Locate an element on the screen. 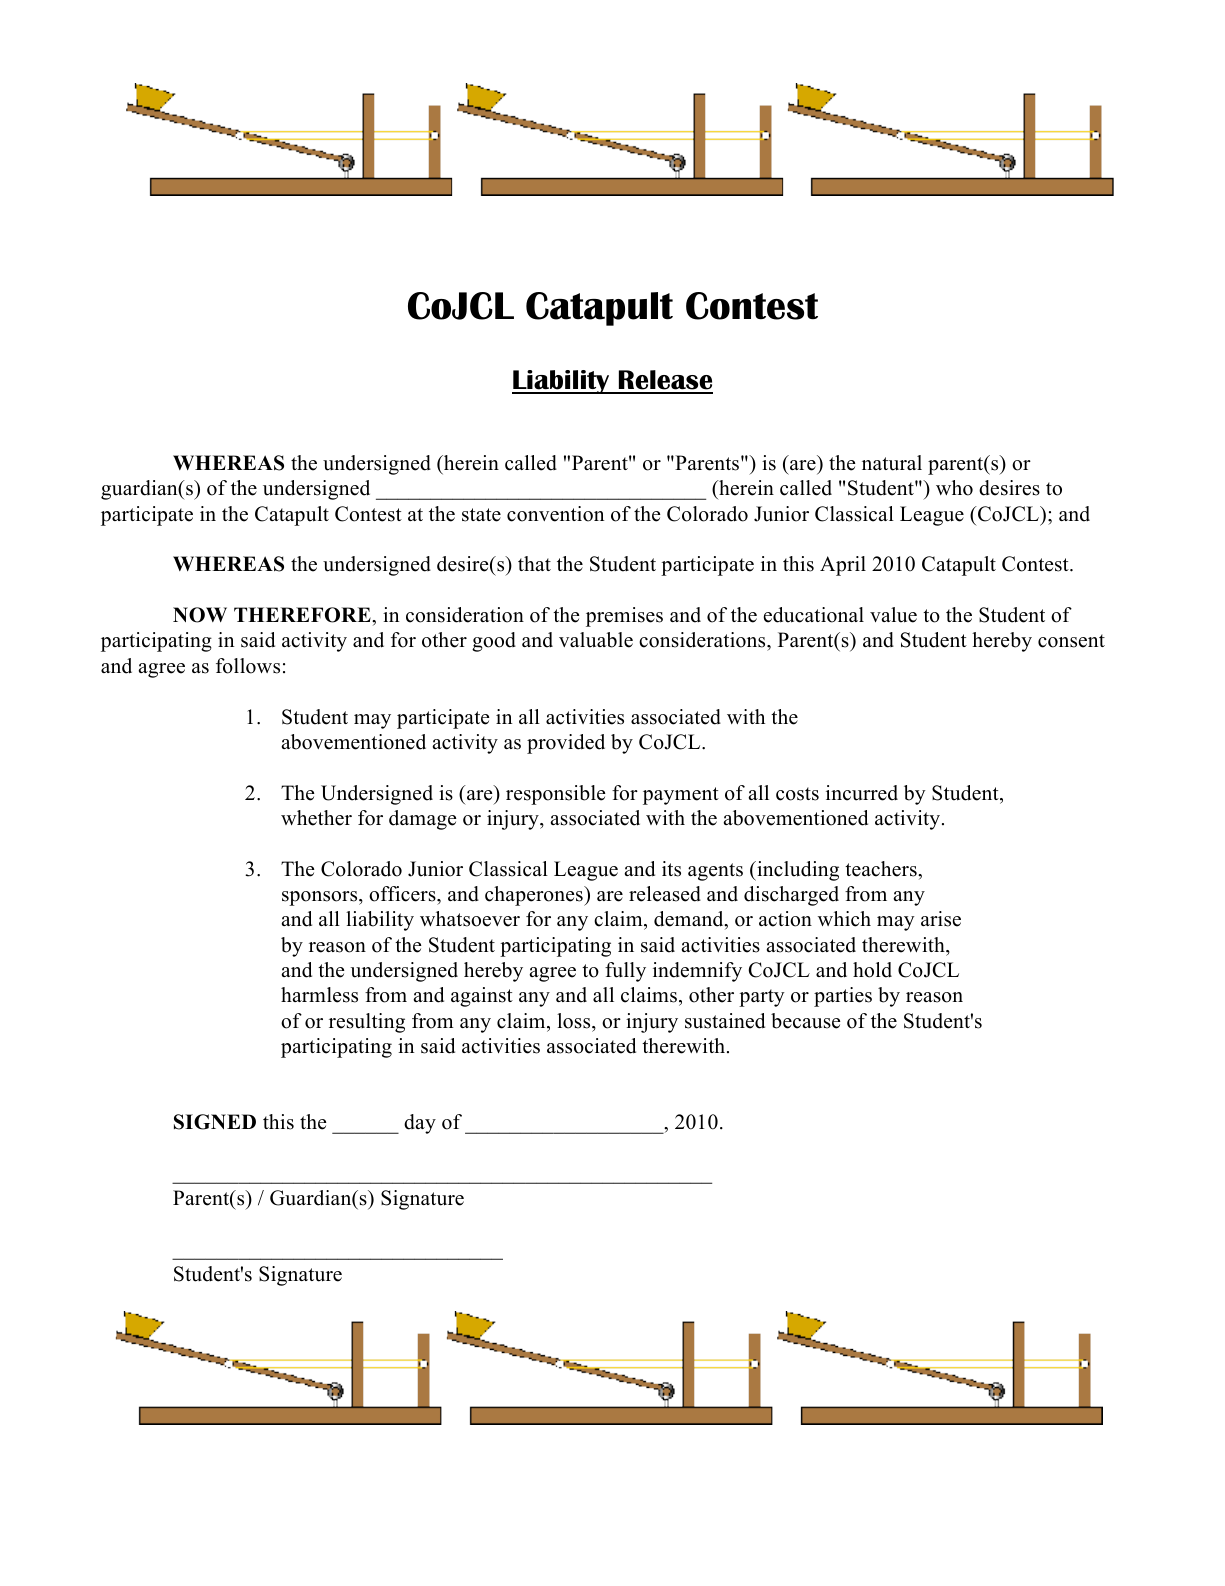 This screenshot has width=1225, height=1586. convention is located at coordinates (555, 514).
